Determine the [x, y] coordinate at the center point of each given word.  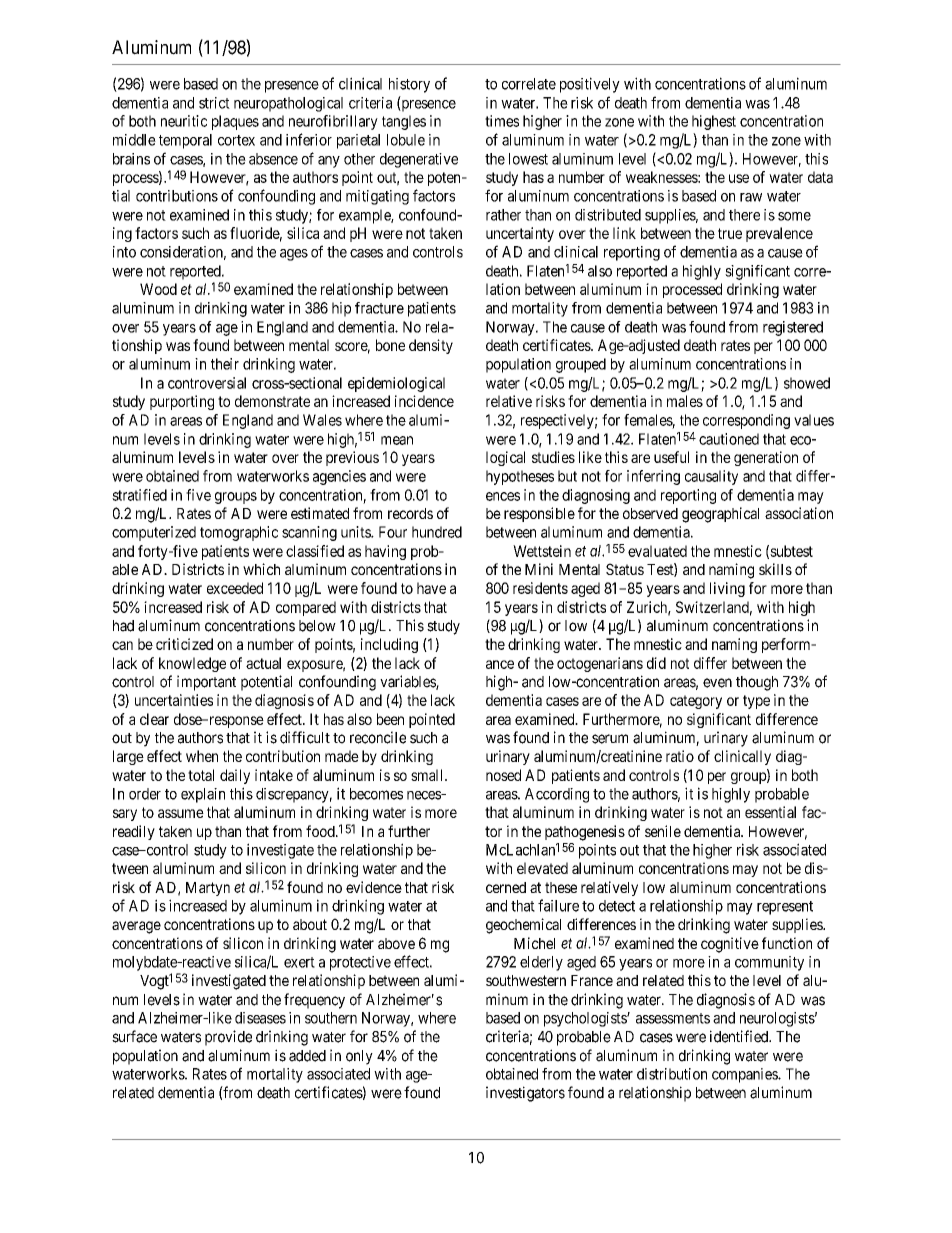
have [431, 588]
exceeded [235, 588]
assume [181, 813]
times [502, 121]
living [727, 589]
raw [751, 197]
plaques [235, 122]
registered [793, 328]
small [428, 775]
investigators [525, 1094]
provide [228, 1038]
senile [663, 831]
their [225, 364]
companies [745, 1075]
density [431, 346]
